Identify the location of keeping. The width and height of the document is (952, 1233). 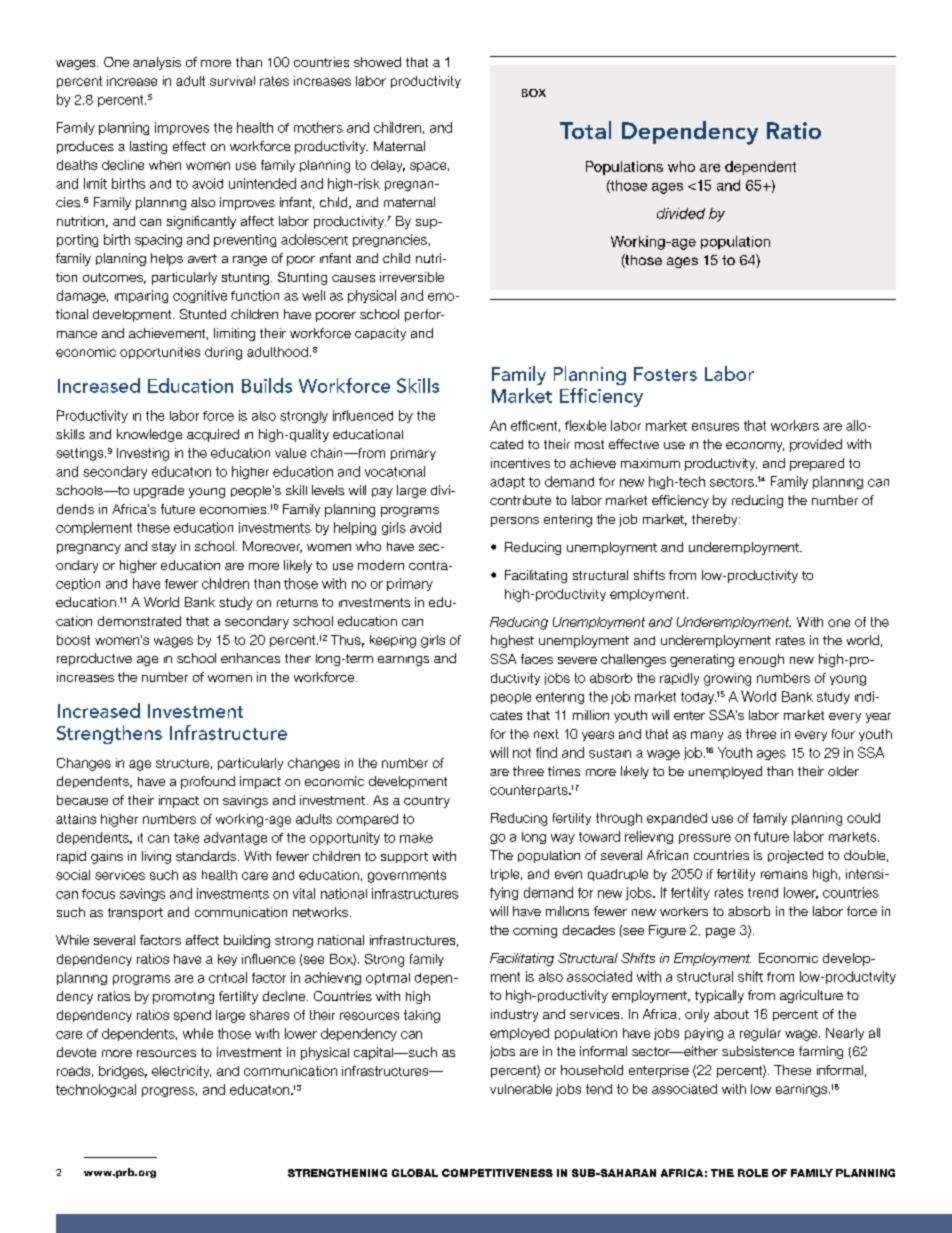
(393, 641).
